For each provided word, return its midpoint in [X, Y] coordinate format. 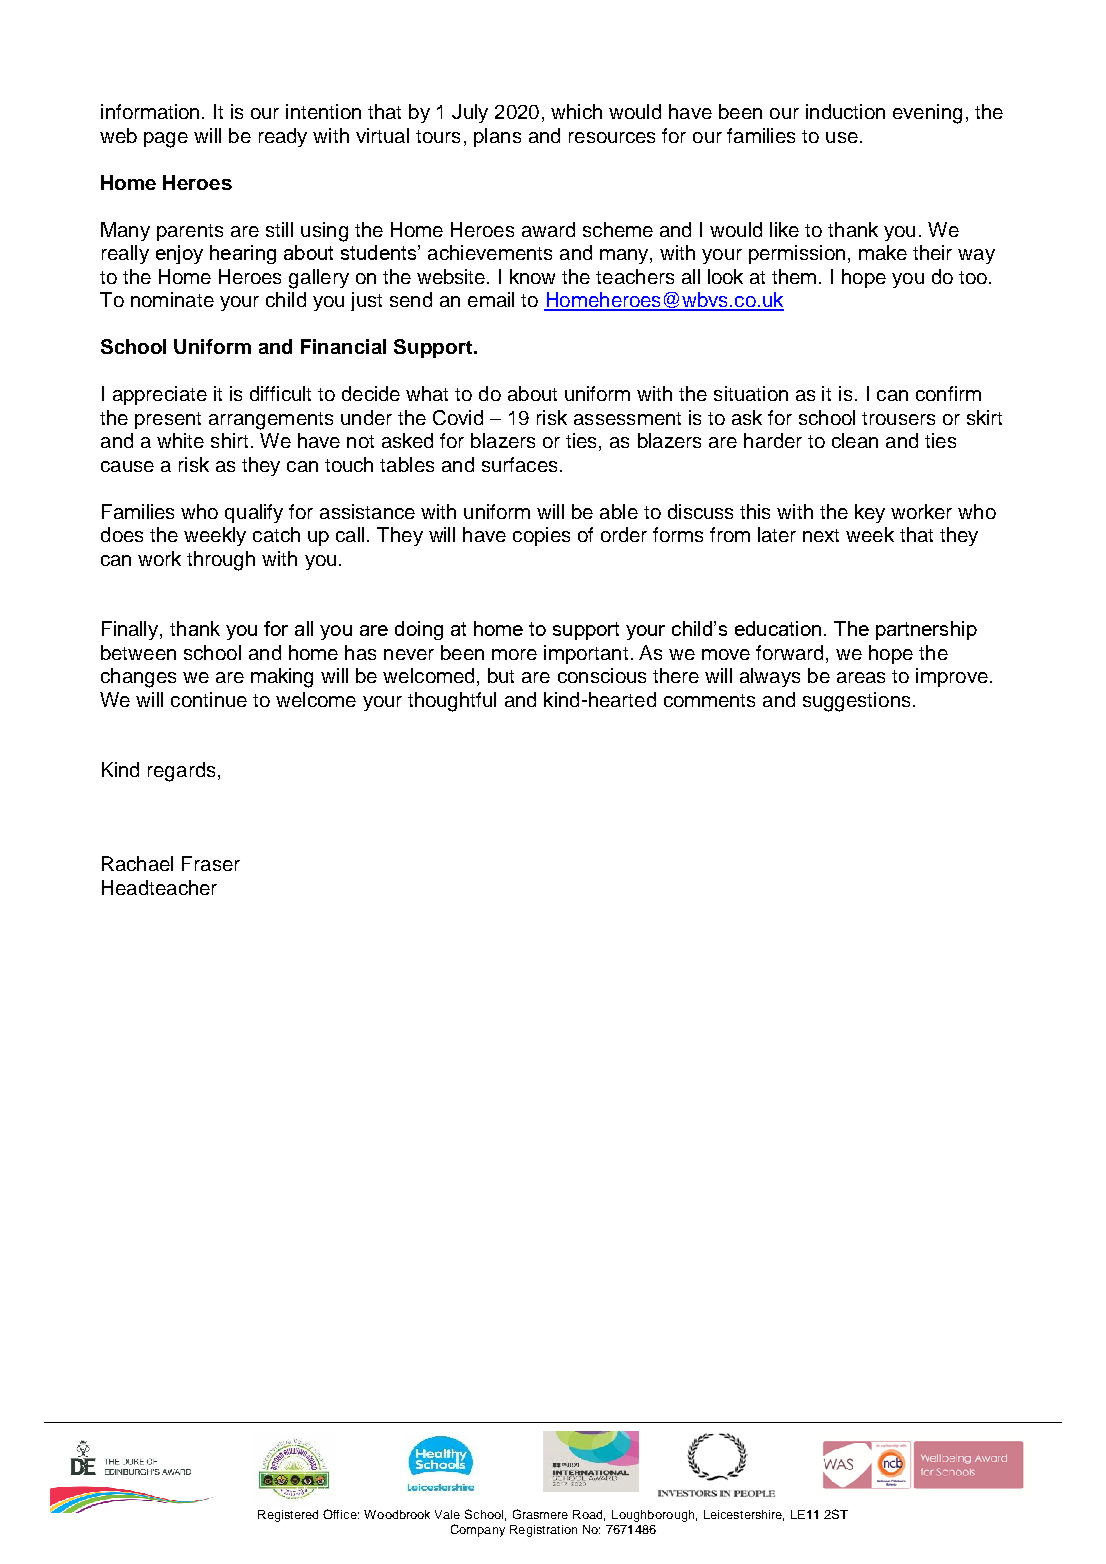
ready [283, 137]
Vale [447, 1514]
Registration [543, 1531]
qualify [254, 513]
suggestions [856, 702]
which [576, 111]
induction [845, 111]
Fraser [211, 863]
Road [589, 1515]
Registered [288, 1516]
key [870, 513]
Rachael [137, 863]
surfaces [519, 464]
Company [478, 1530]
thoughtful [452, 702]
